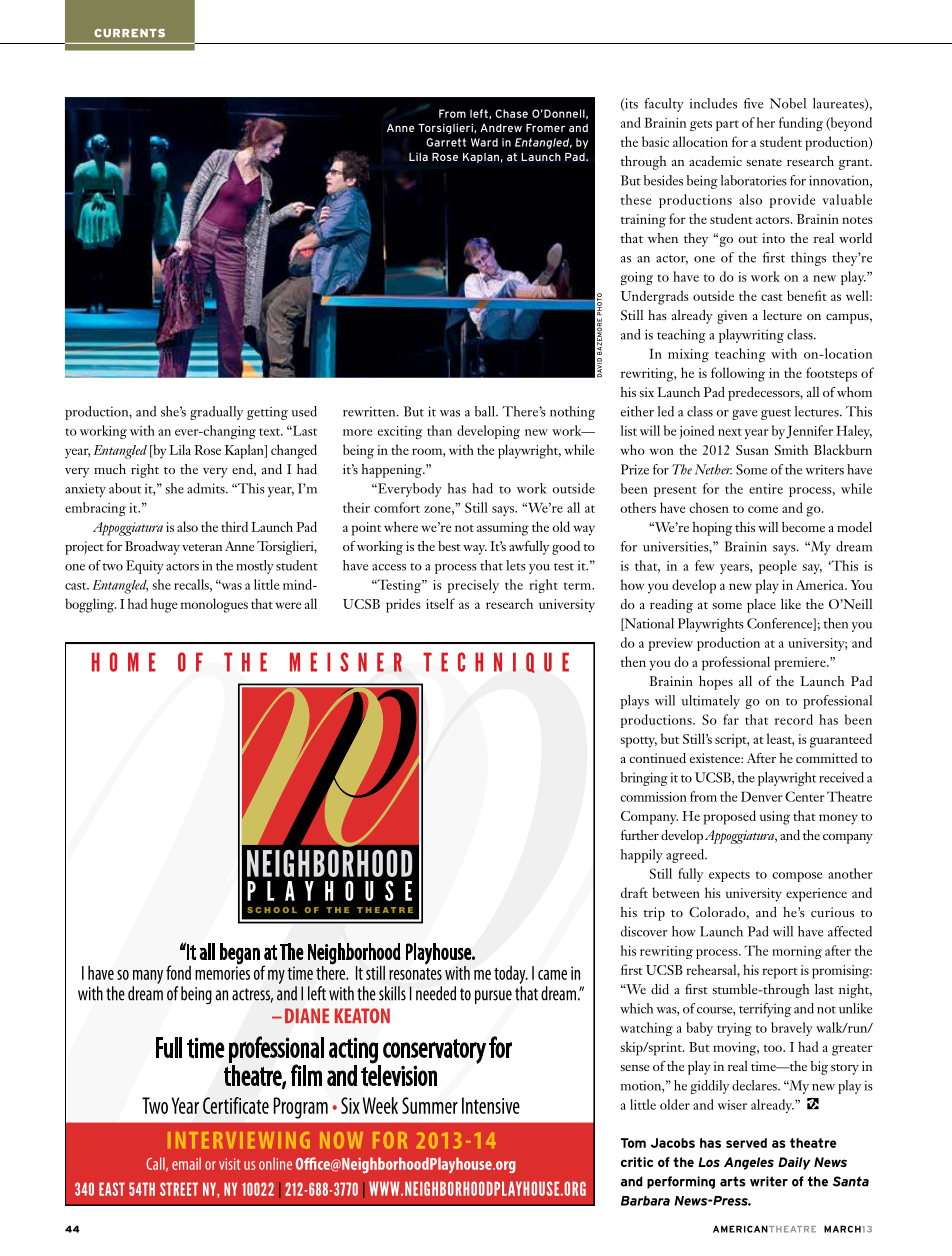 Image resolution: width=952 pixels, height=1256 pixels. I want to click on five, so click(753, 103).
